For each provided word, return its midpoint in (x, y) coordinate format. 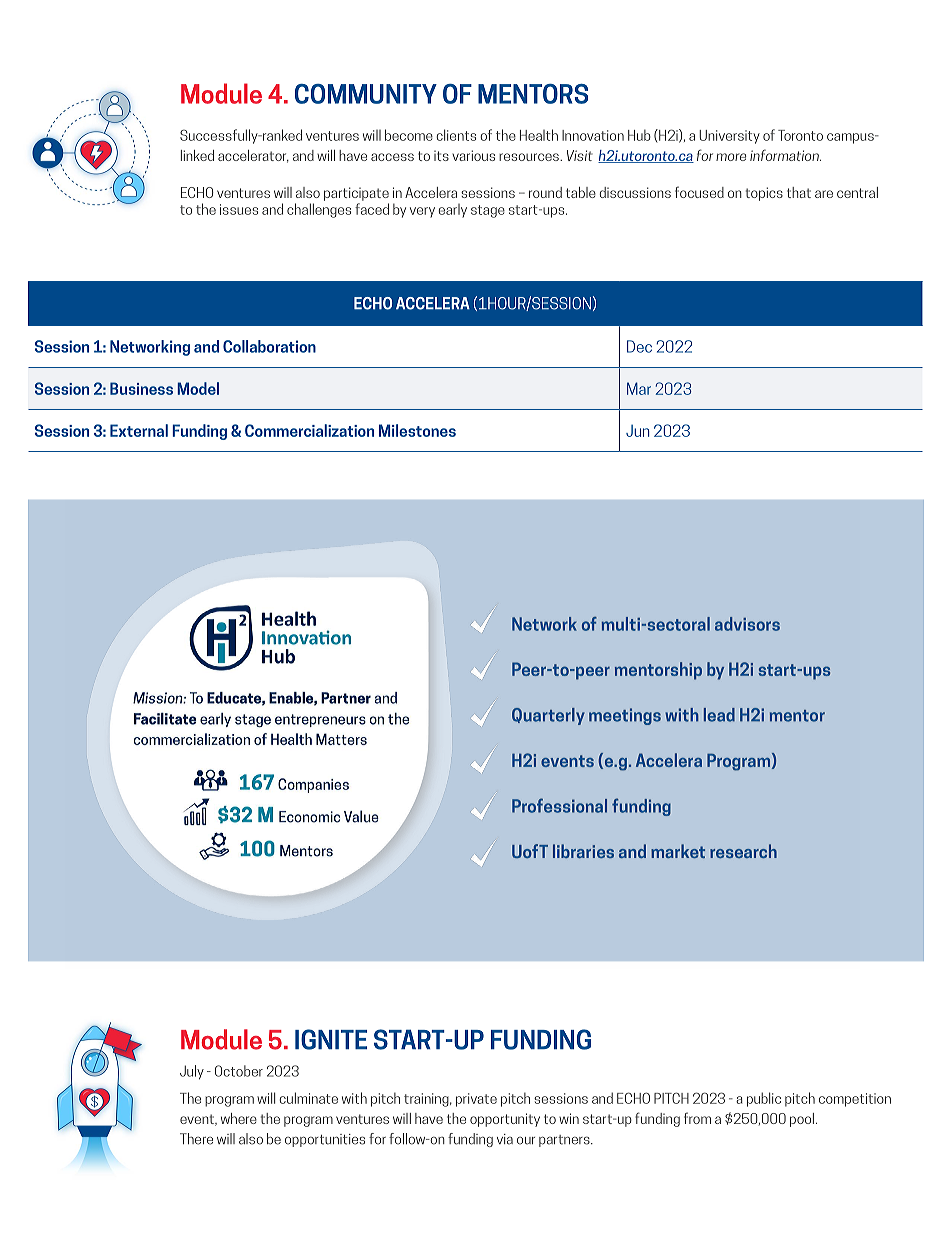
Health (539, 135)
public (764, 1099)
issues (239, 209)
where (239, 1118)
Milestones (417, 430)
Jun (638, 431)
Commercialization (309, 430)
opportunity (505, 1120)
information (785, 155)
